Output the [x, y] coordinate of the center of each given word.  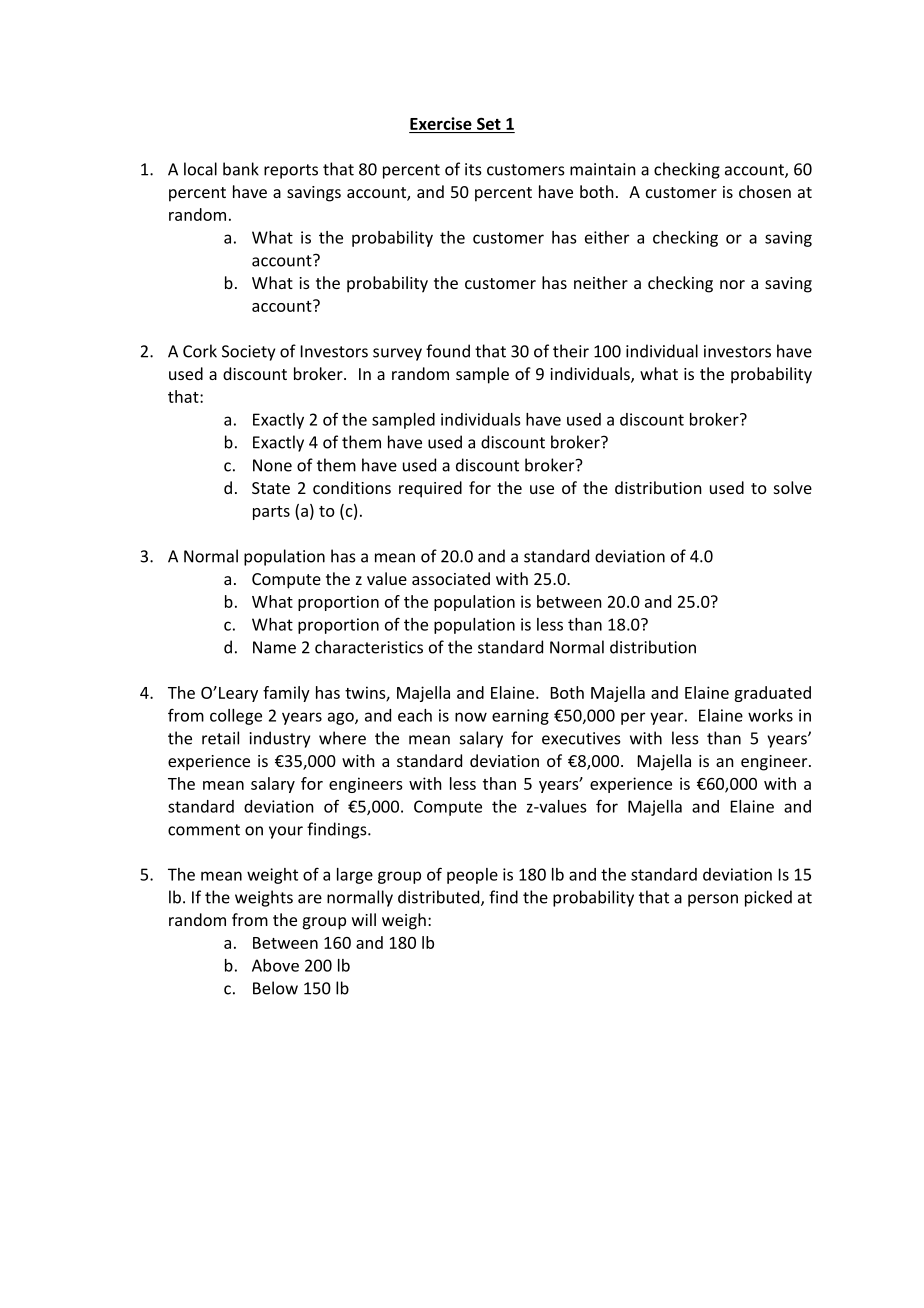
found [448, 351]
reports [291, 171]
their [571, 351]
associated [451, 578]
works [770, 715]
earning [520, 717]
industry [280, 739]
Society [248, 353]
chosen [765, 191]
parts [271, 513]
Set [489, 124]
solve [793, 487]
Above [275, 965]
